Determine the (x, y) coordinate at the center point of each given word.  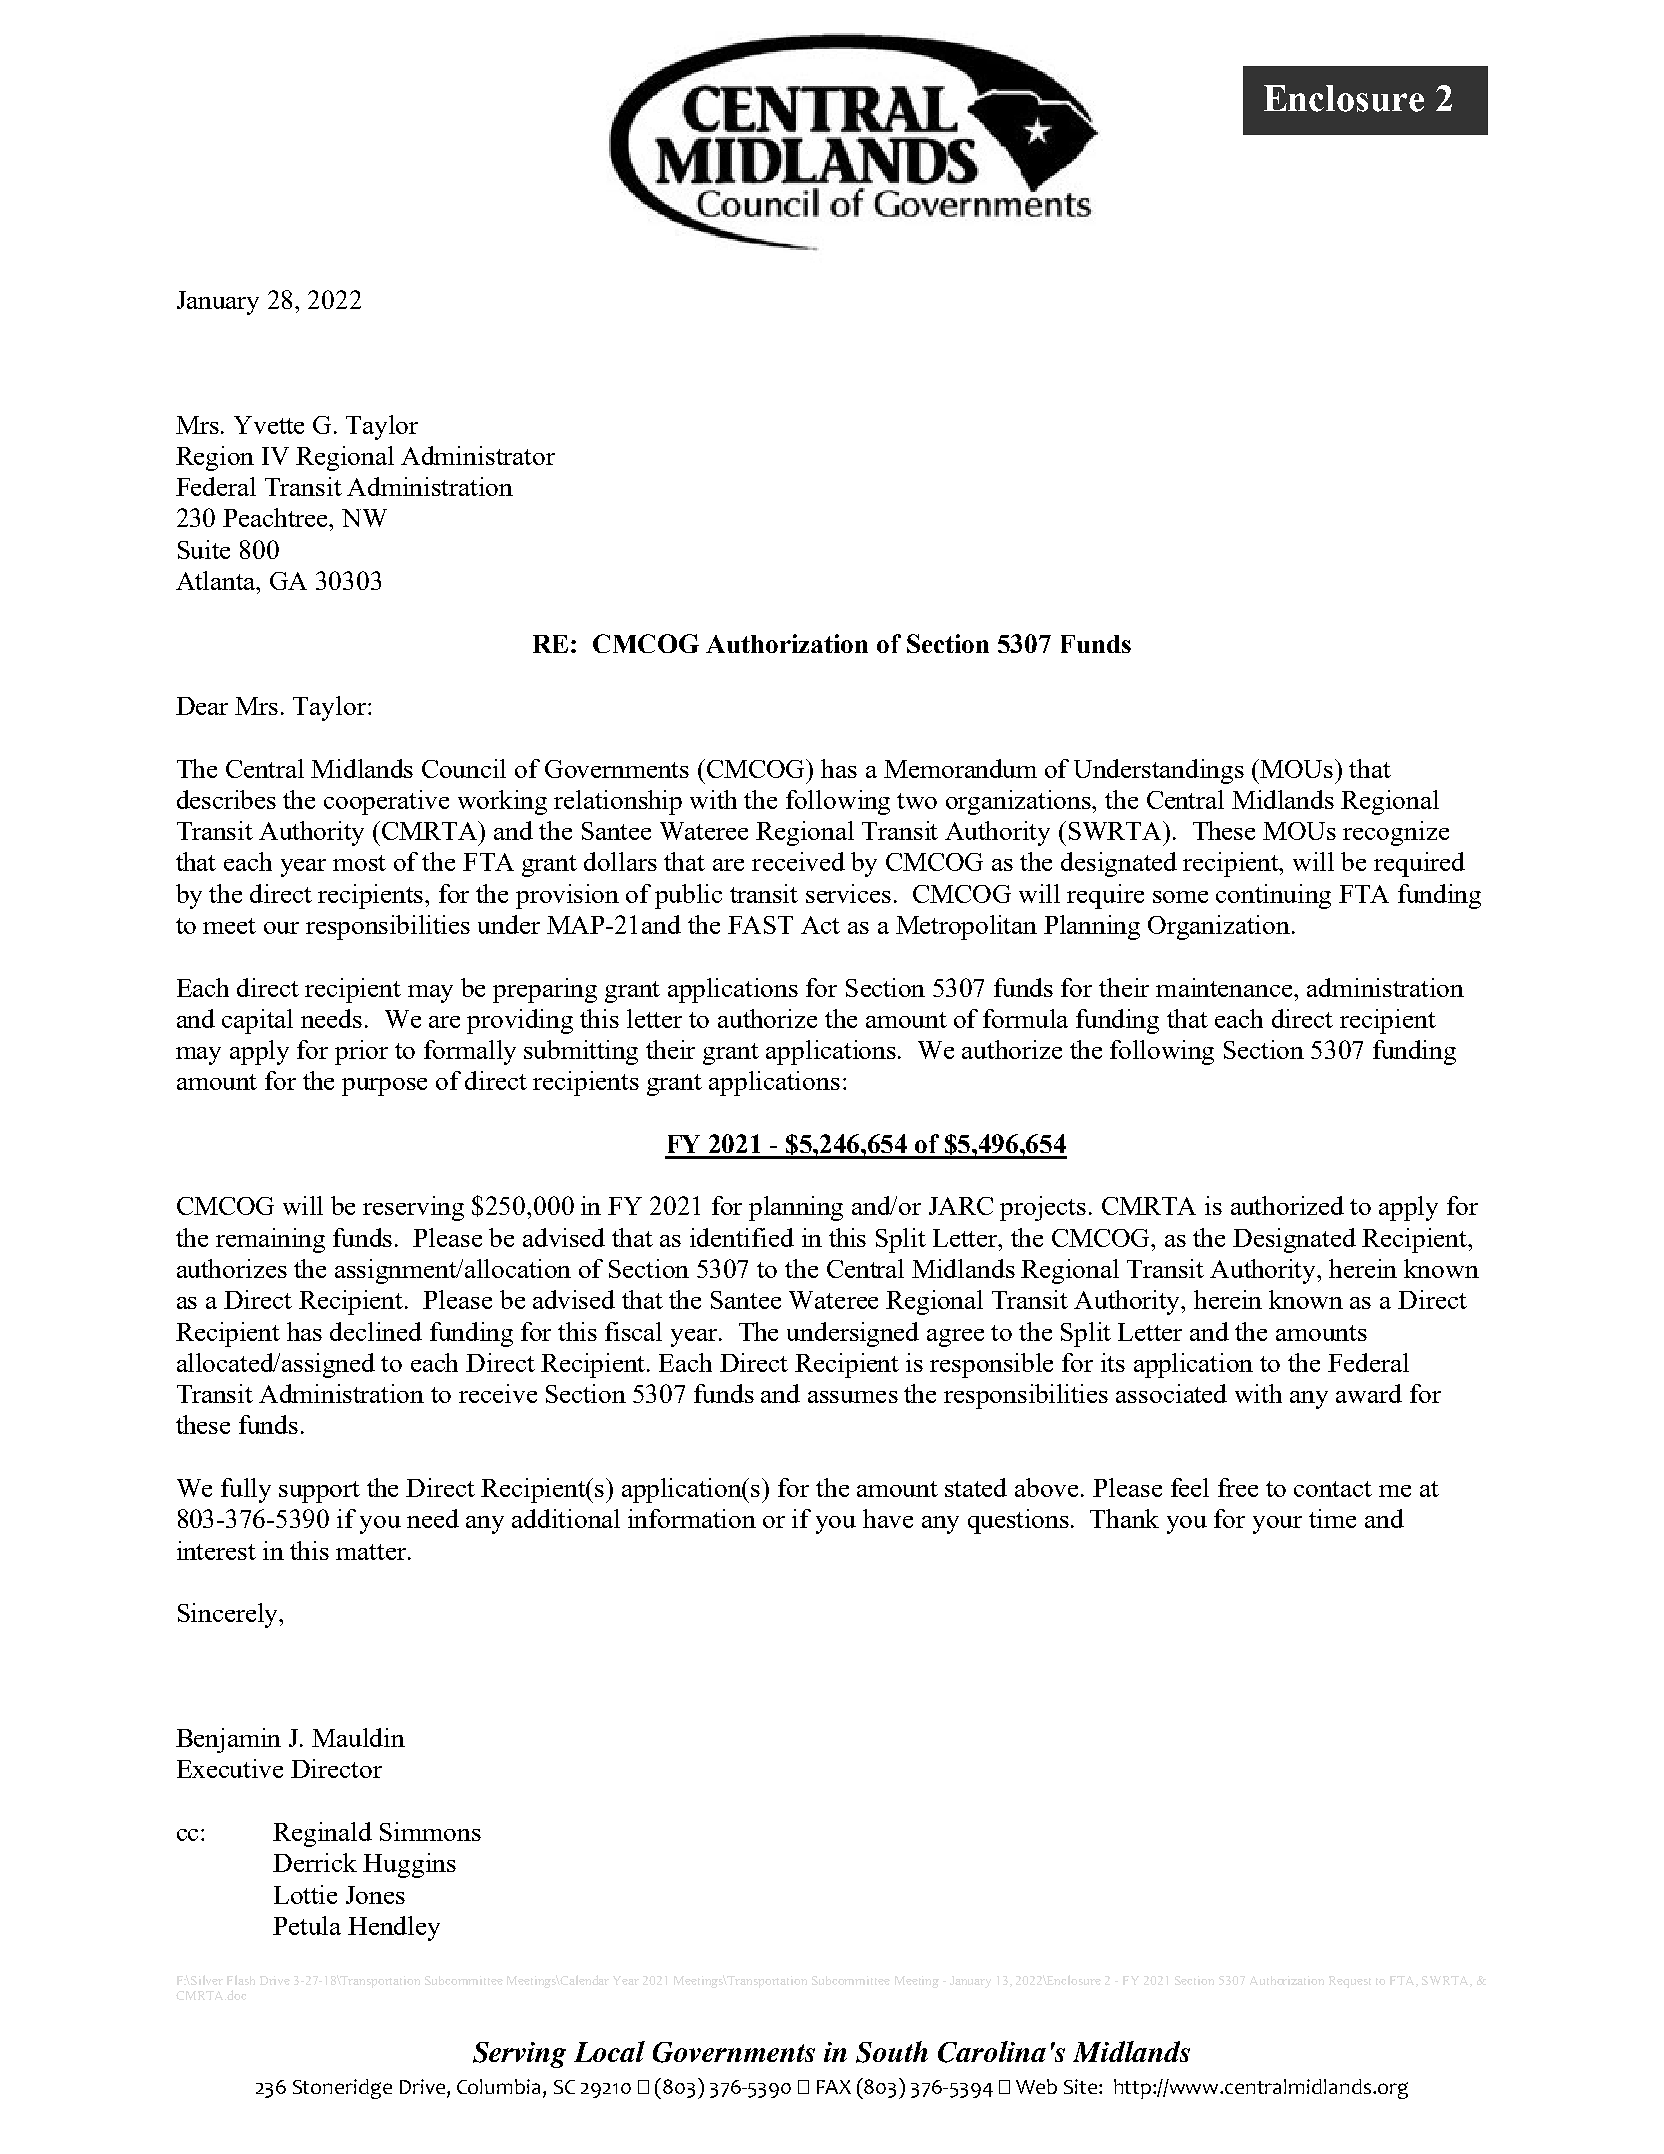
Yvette (269, 425)
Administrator (478, 455)
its (1113, 1362)
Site (1082, 2086)
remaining (270, 1240)
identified (742, 1237)
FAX (834, 2087)
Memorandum (960, 768)
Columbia (498, 2086)
